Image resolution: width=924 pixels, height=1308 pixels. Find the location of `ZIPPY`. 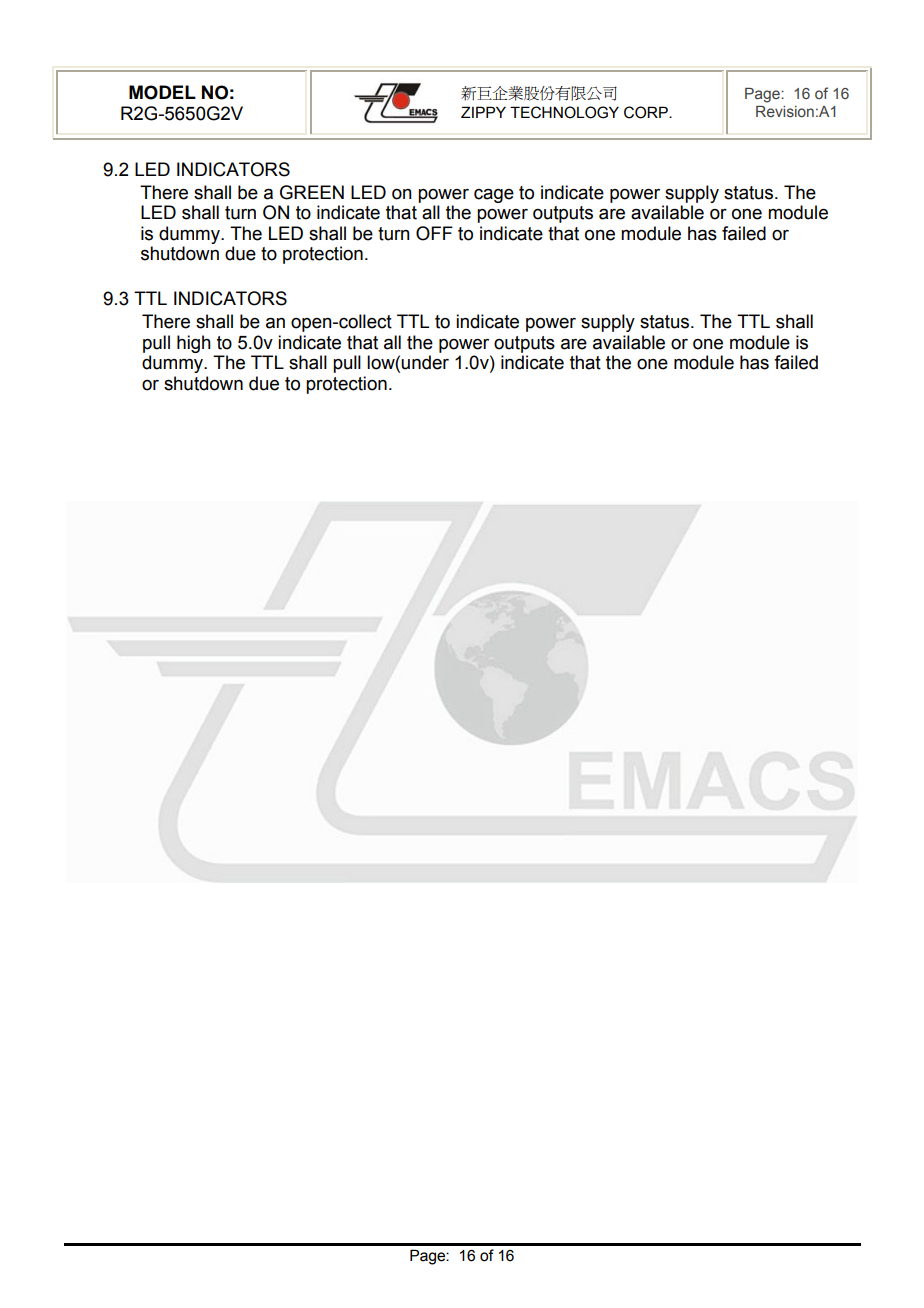

ZIPPY is located at coordinates (483, 112).
